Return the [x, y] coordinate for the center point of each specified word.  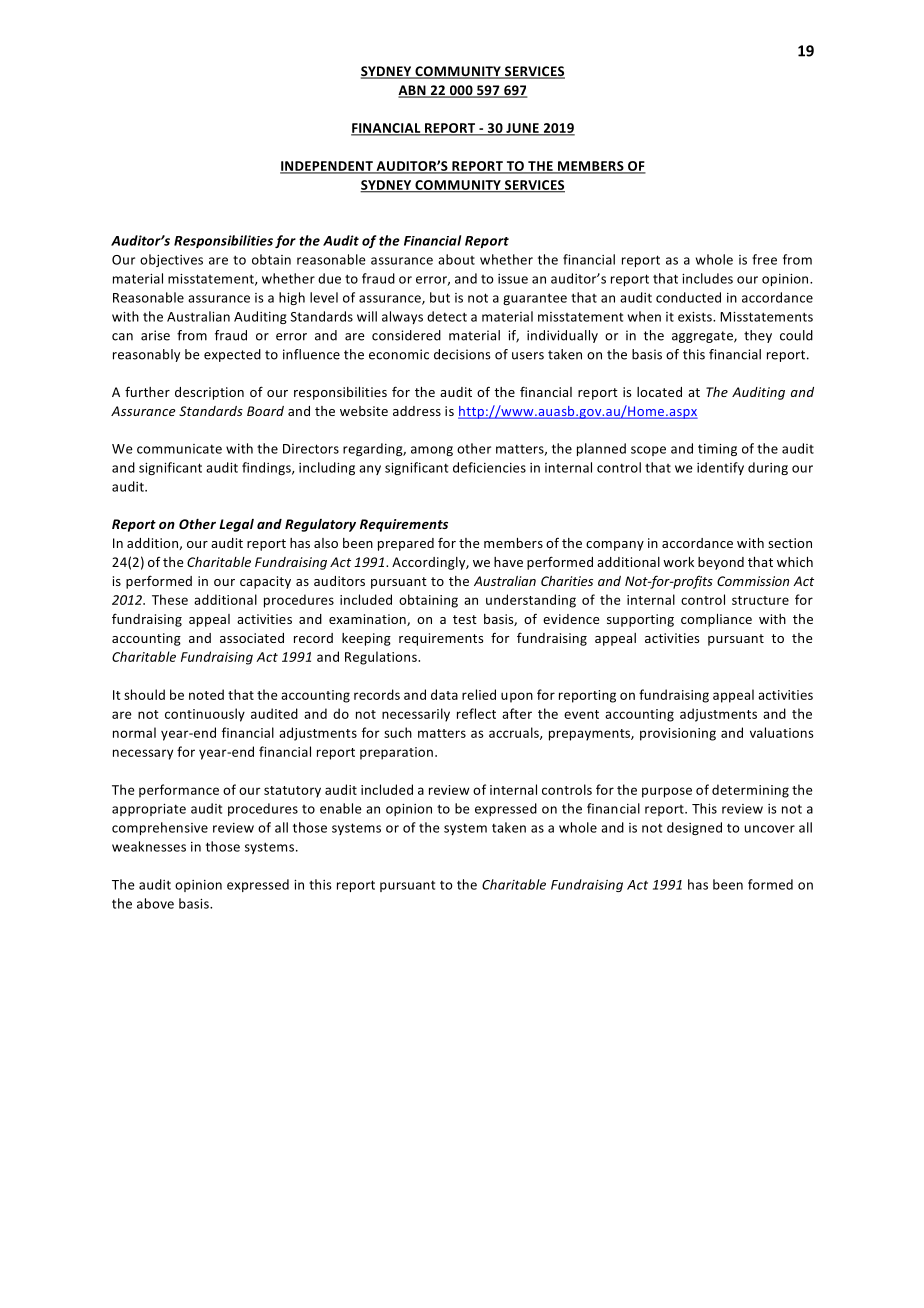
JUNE [522, 129]
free [764, 259]
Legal [236, 525]
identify [720, 468]
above [155, 903]
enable [341, 808]
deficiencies [489, 467]
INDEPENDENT [327, 167]
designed [694, 828]
